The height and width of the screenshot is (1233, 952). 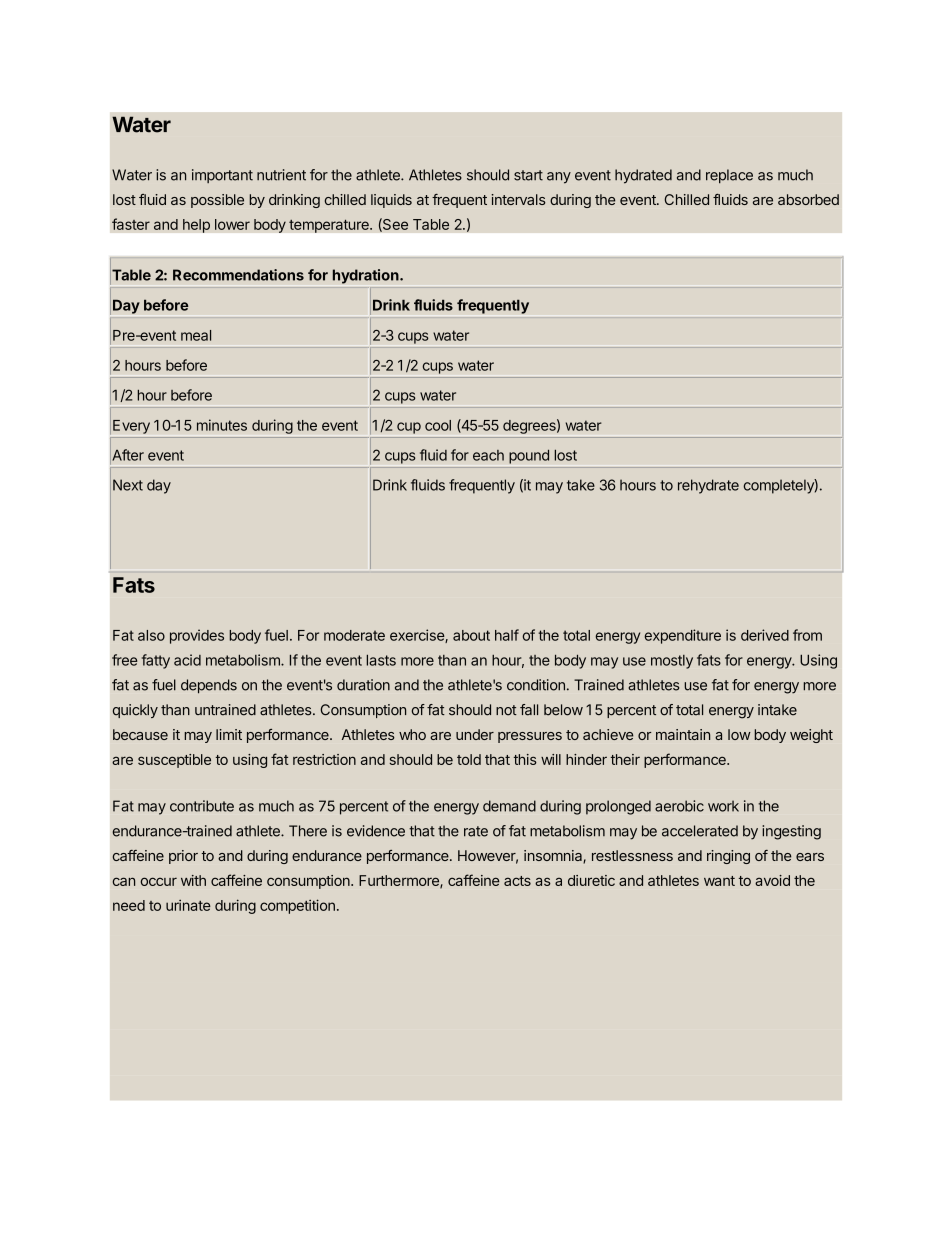 What do you see at coordinates (729, 176) in the screenshot?
I see `replace` at bounding box center [729, 176].
